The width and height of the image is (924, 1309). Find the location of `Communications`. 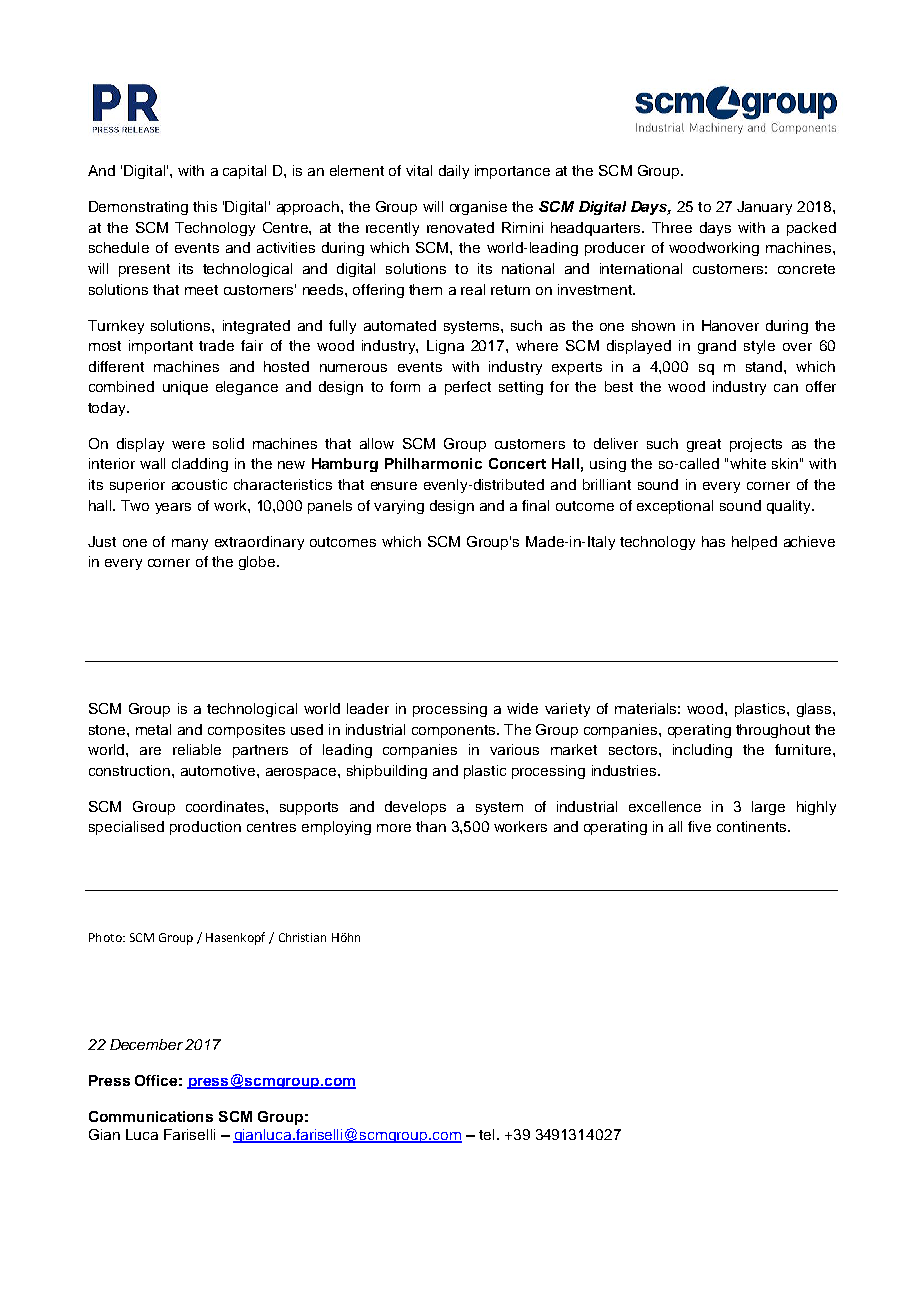

Communications is located at coordinates (151, 1116).
